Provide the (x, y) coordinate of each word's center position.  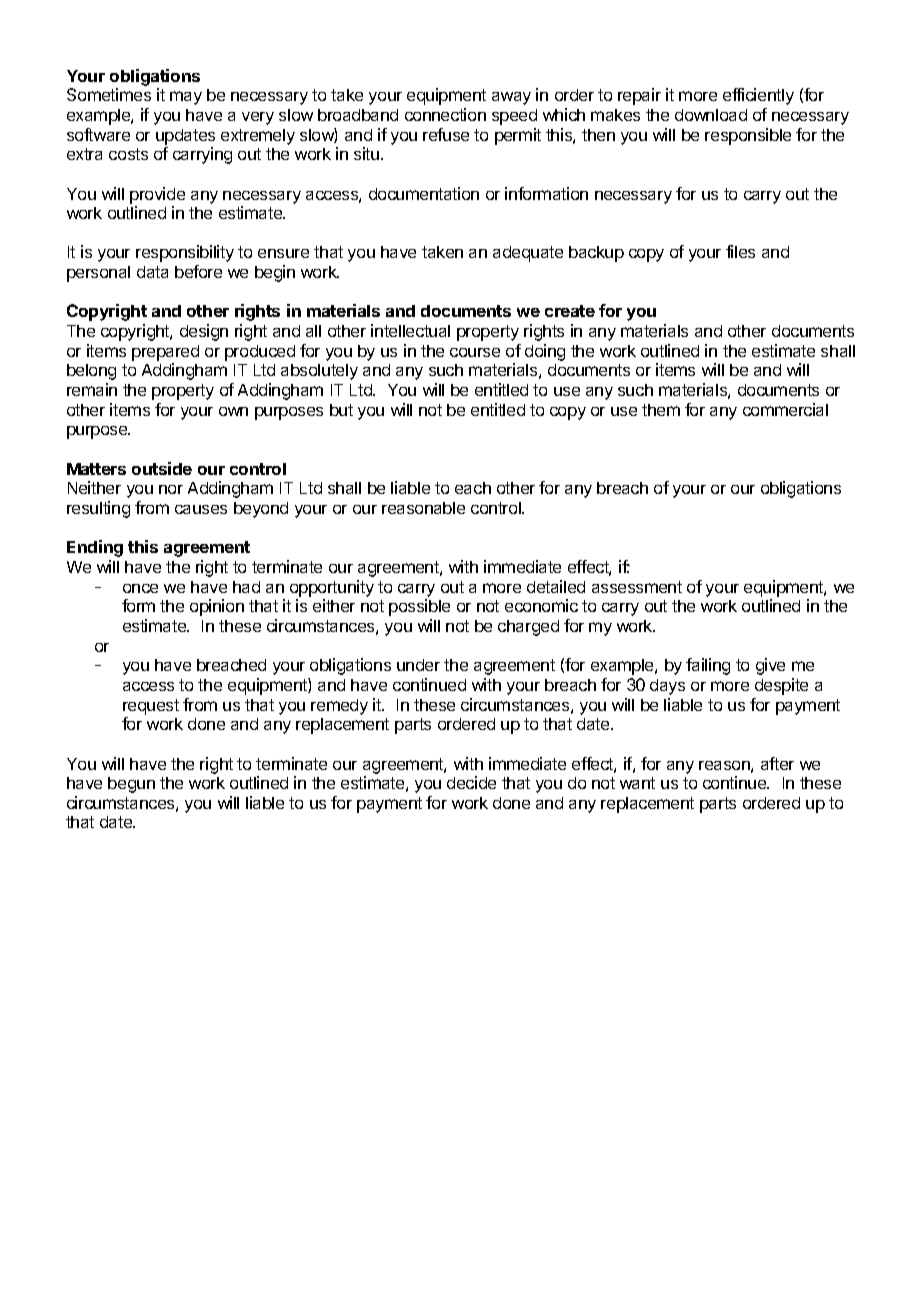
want (637, 783)
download (711, 115)
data (152, 272)
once (140, 588)
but (341, 410)
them (661, 410)
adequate (528, 254)
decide (471, 782)
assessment (637, 587)
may (186, 98)
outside (162, 468)
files (740, 251)
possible (419, 607)
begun (131, 785)
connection (445, 114)
